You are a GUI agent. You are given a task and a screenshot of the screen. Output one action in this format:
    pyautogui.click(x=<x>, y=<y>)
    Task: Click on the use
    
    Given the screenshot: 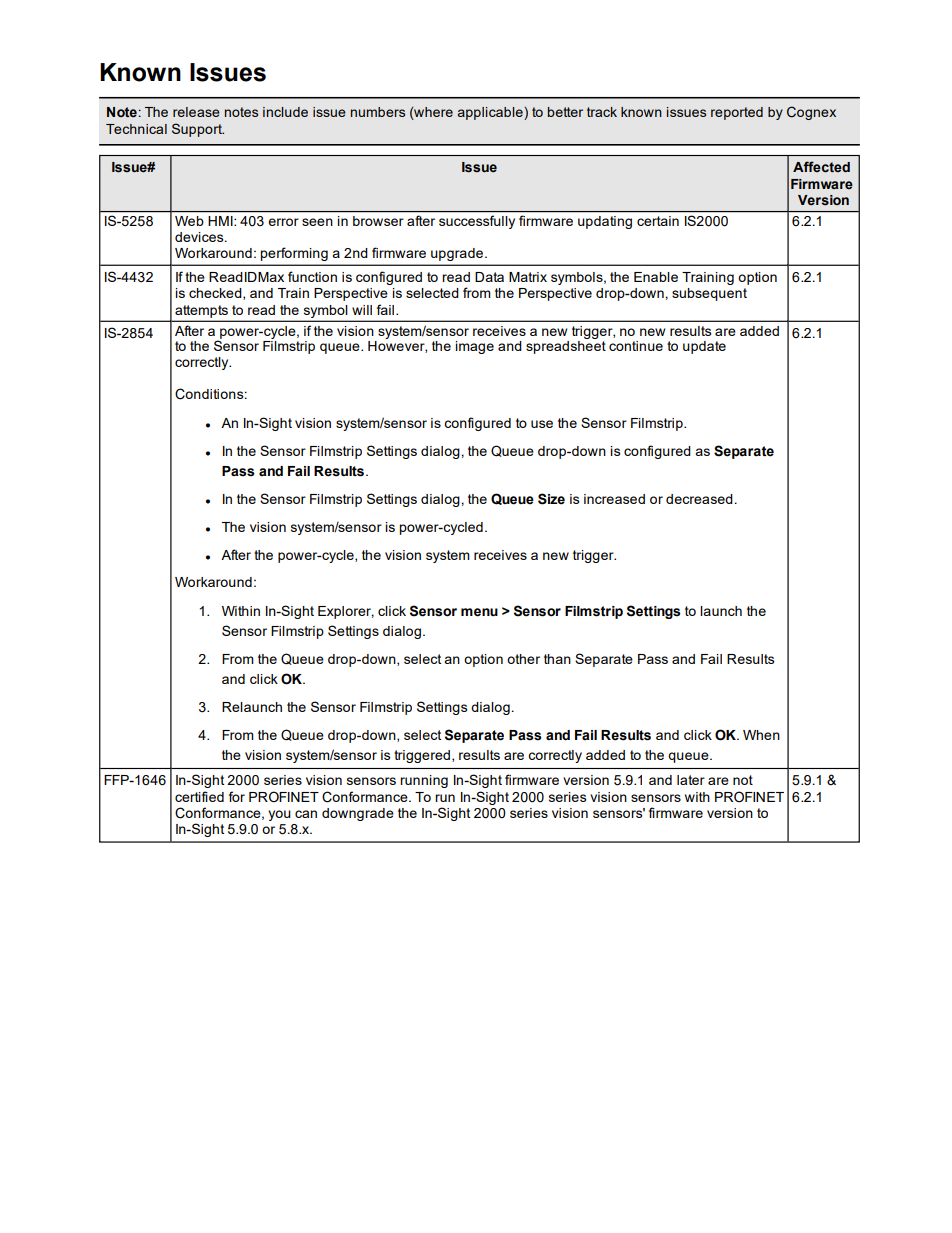 What is the action you would take?
    pyautogui.click(x=542, y=424)
